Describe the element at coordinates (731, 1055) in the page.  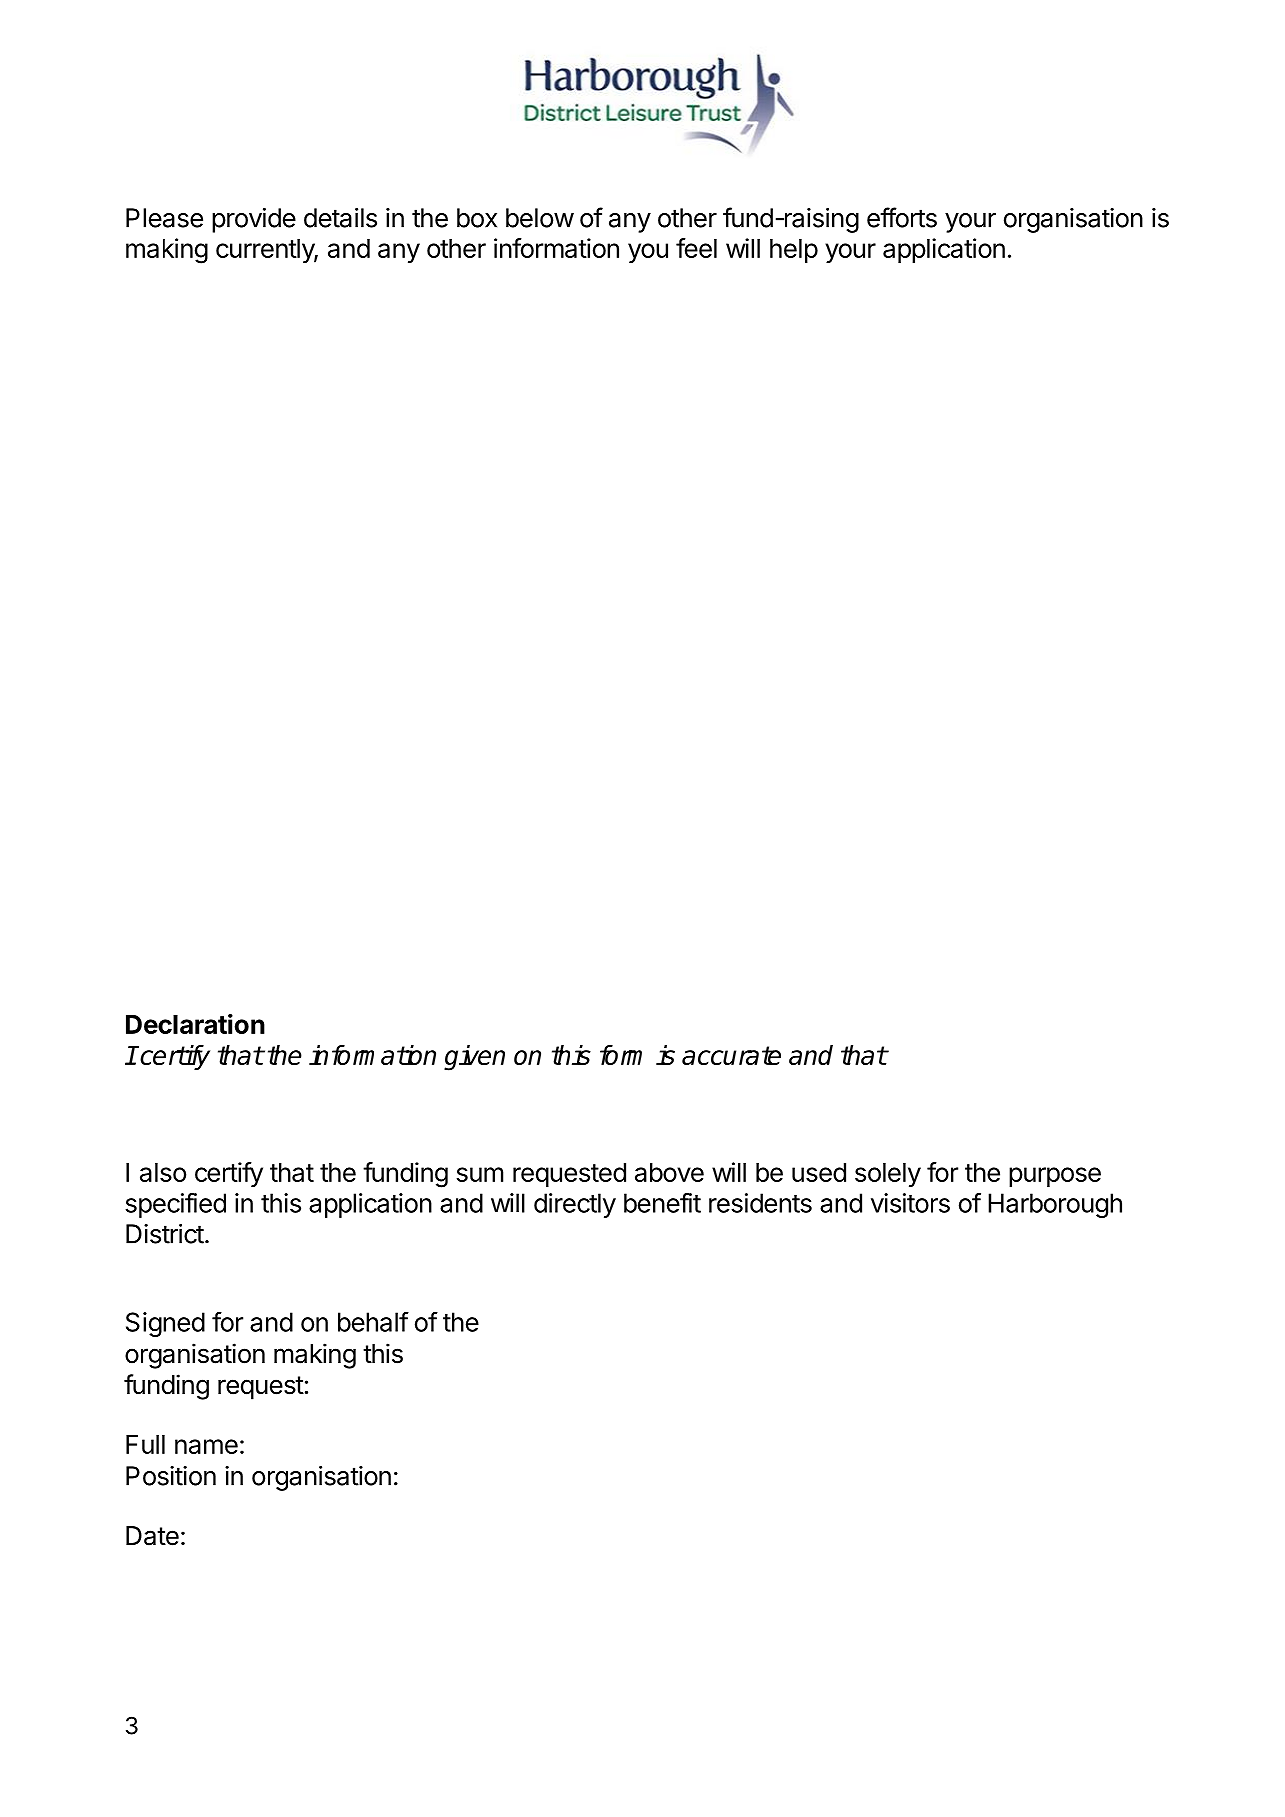
I see `accurate` at that location.
